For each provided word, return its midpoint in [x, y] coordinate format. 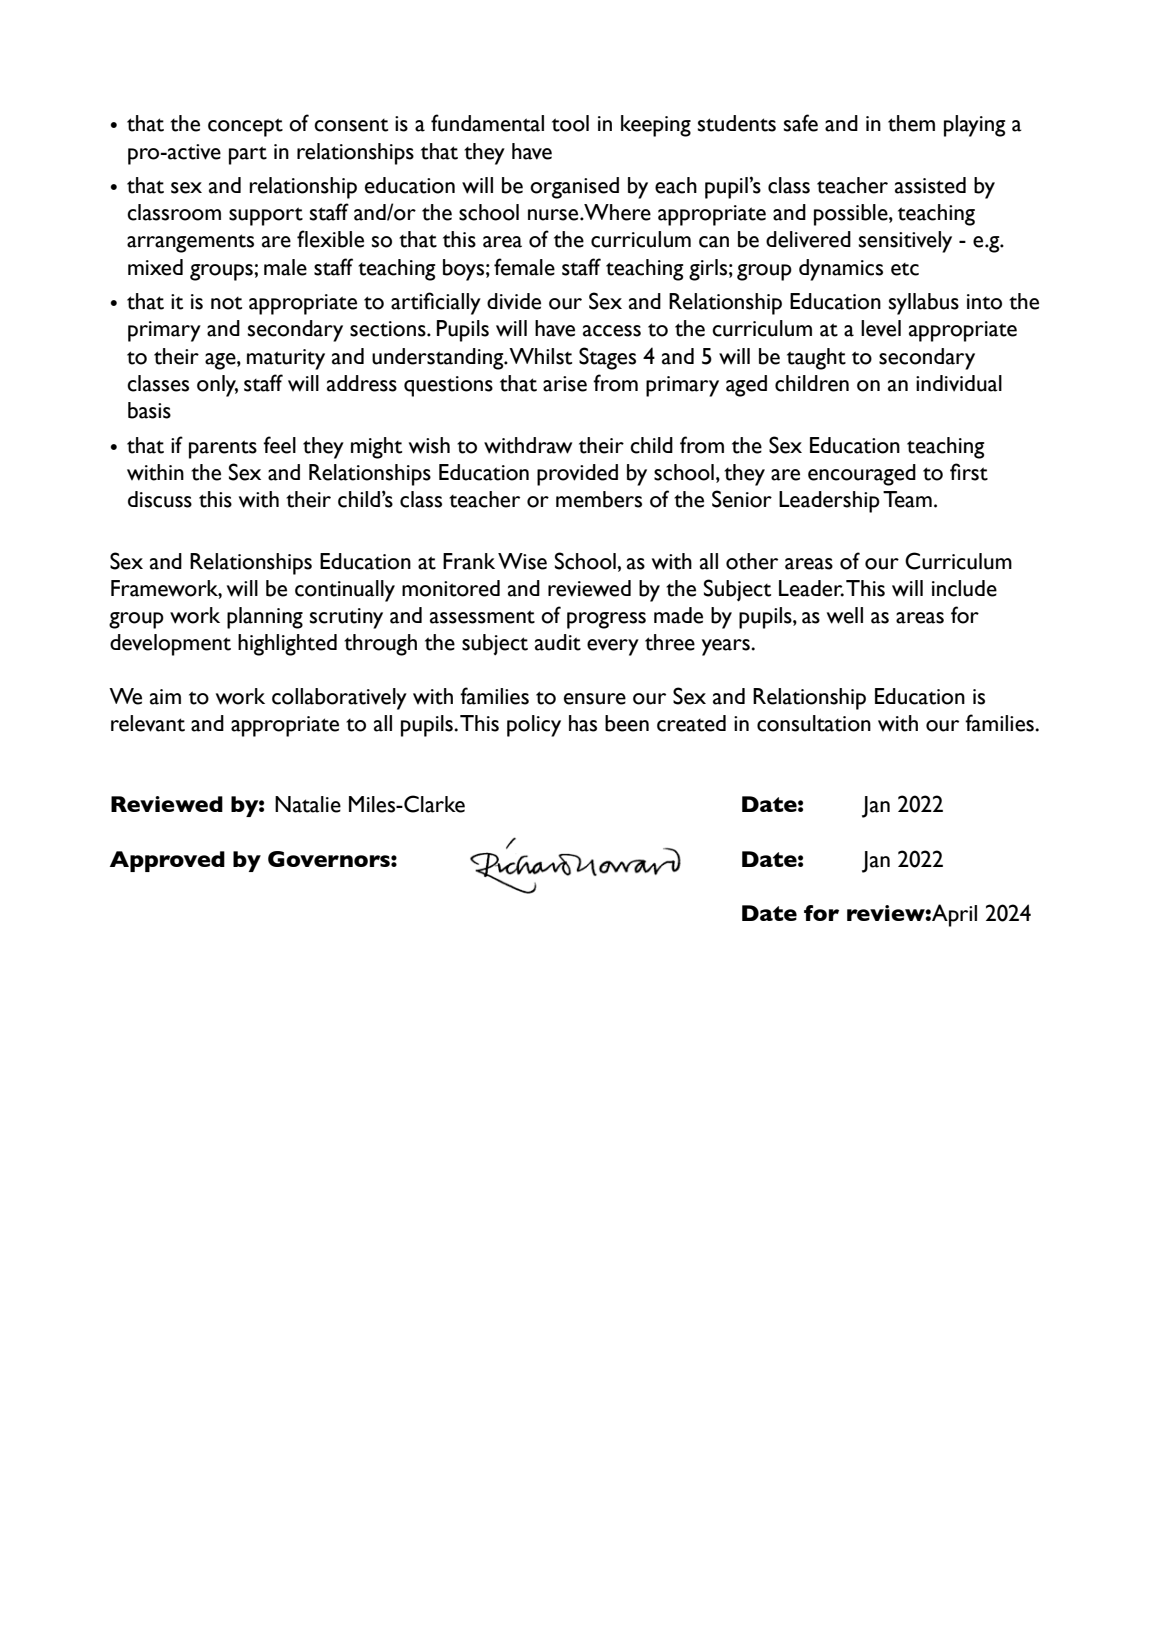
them [911, 123]
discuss [160, 499]
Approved [167, 861]
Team [907, 499]
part [248, 155]
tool [570, 123]
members [599, 499]
